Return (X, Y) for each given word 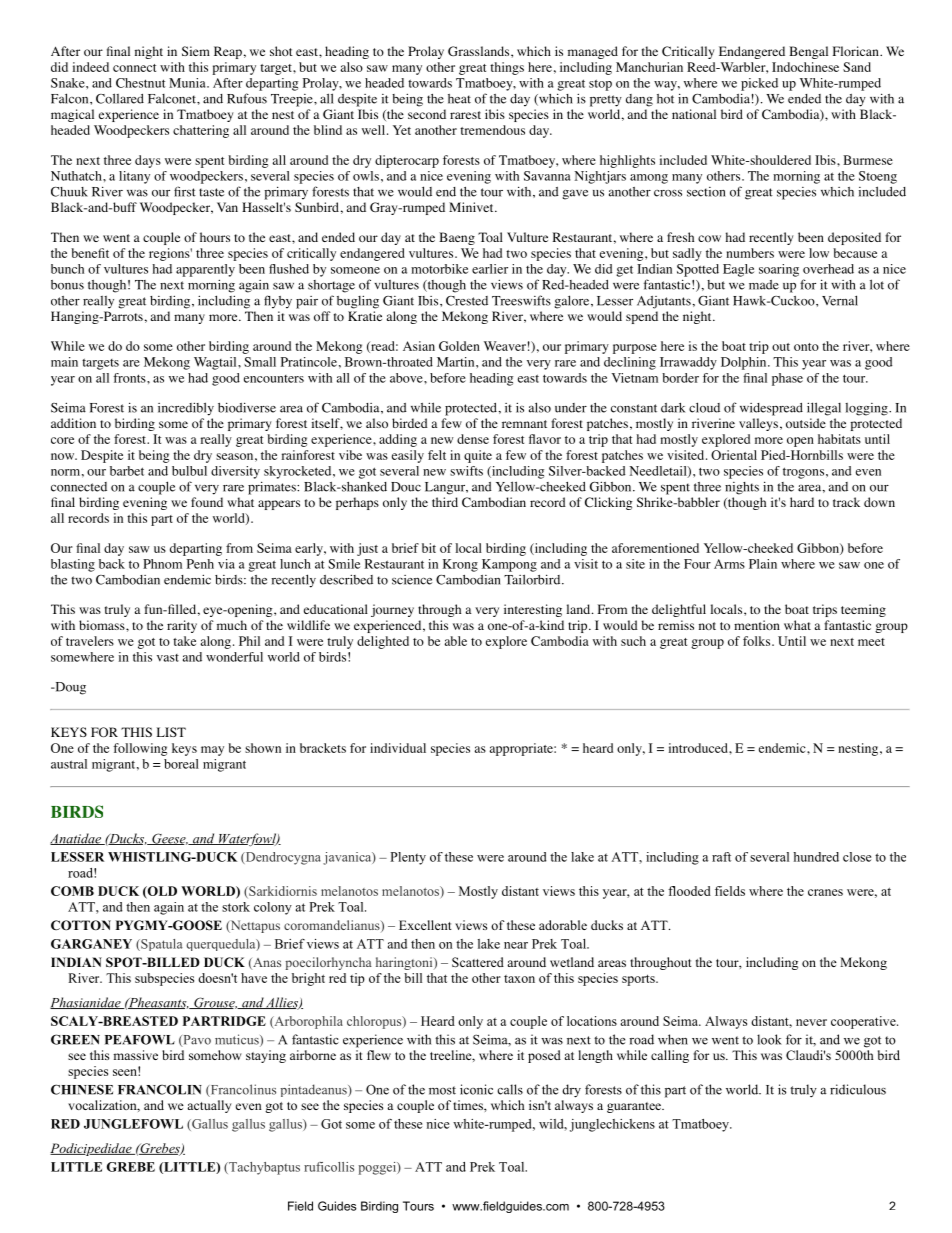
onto (806, 347)
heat (459, 99)
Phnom (162, 564)
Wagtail (216, 363)
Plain (763, 564)
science (412, 580)
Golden (459, 346)
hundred (816, 857)
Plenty (408, 858)
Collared (120, 98)
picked (759, 84)
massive (135, 1055)
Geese (169, 839)
